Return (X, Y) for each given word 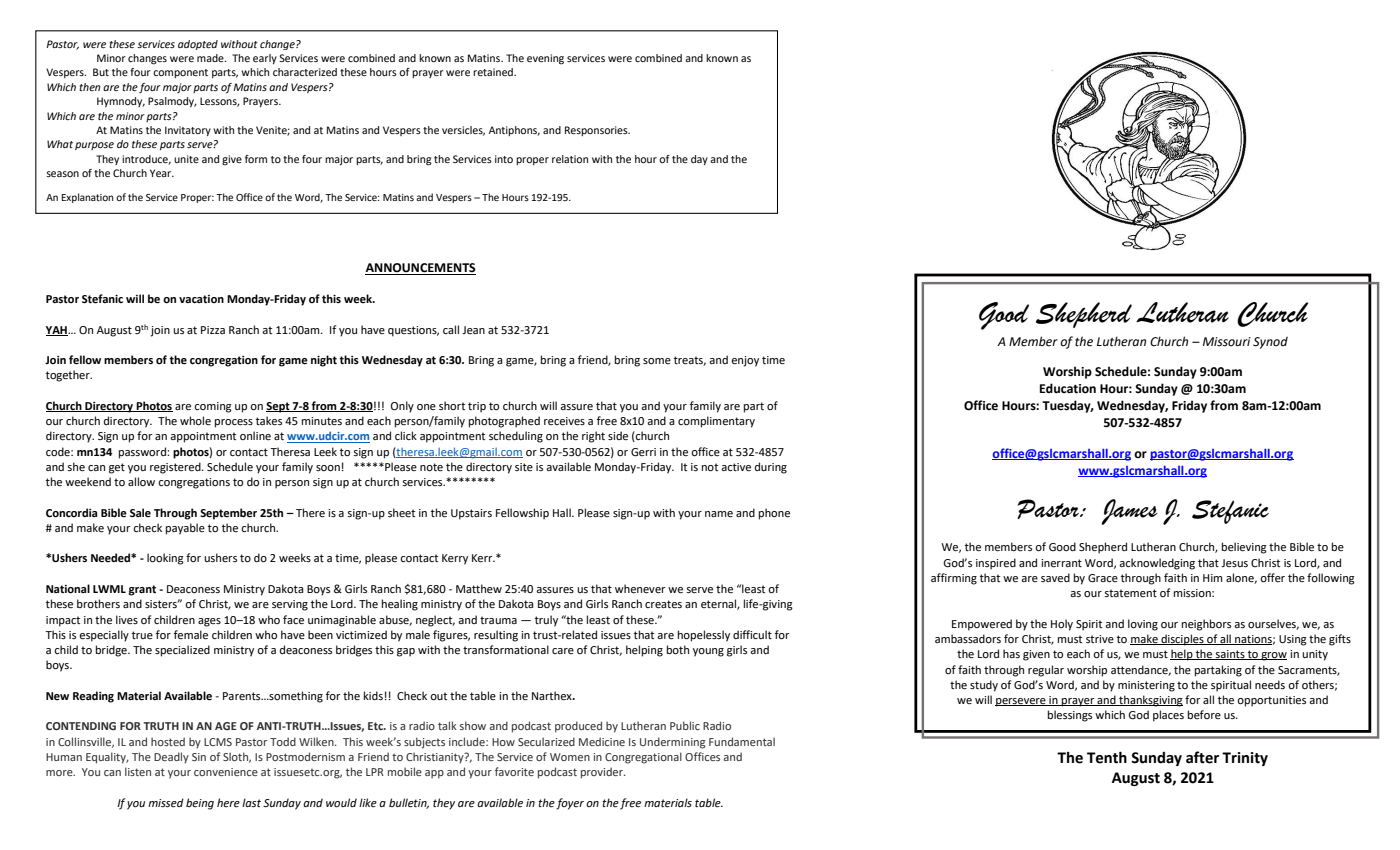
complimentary (716, 422)
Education (1068, 388)
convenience (226, 772)
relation (570, 159)
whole (195, 421)
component (180, 73)
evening (545, 59)
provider (603, 773)
